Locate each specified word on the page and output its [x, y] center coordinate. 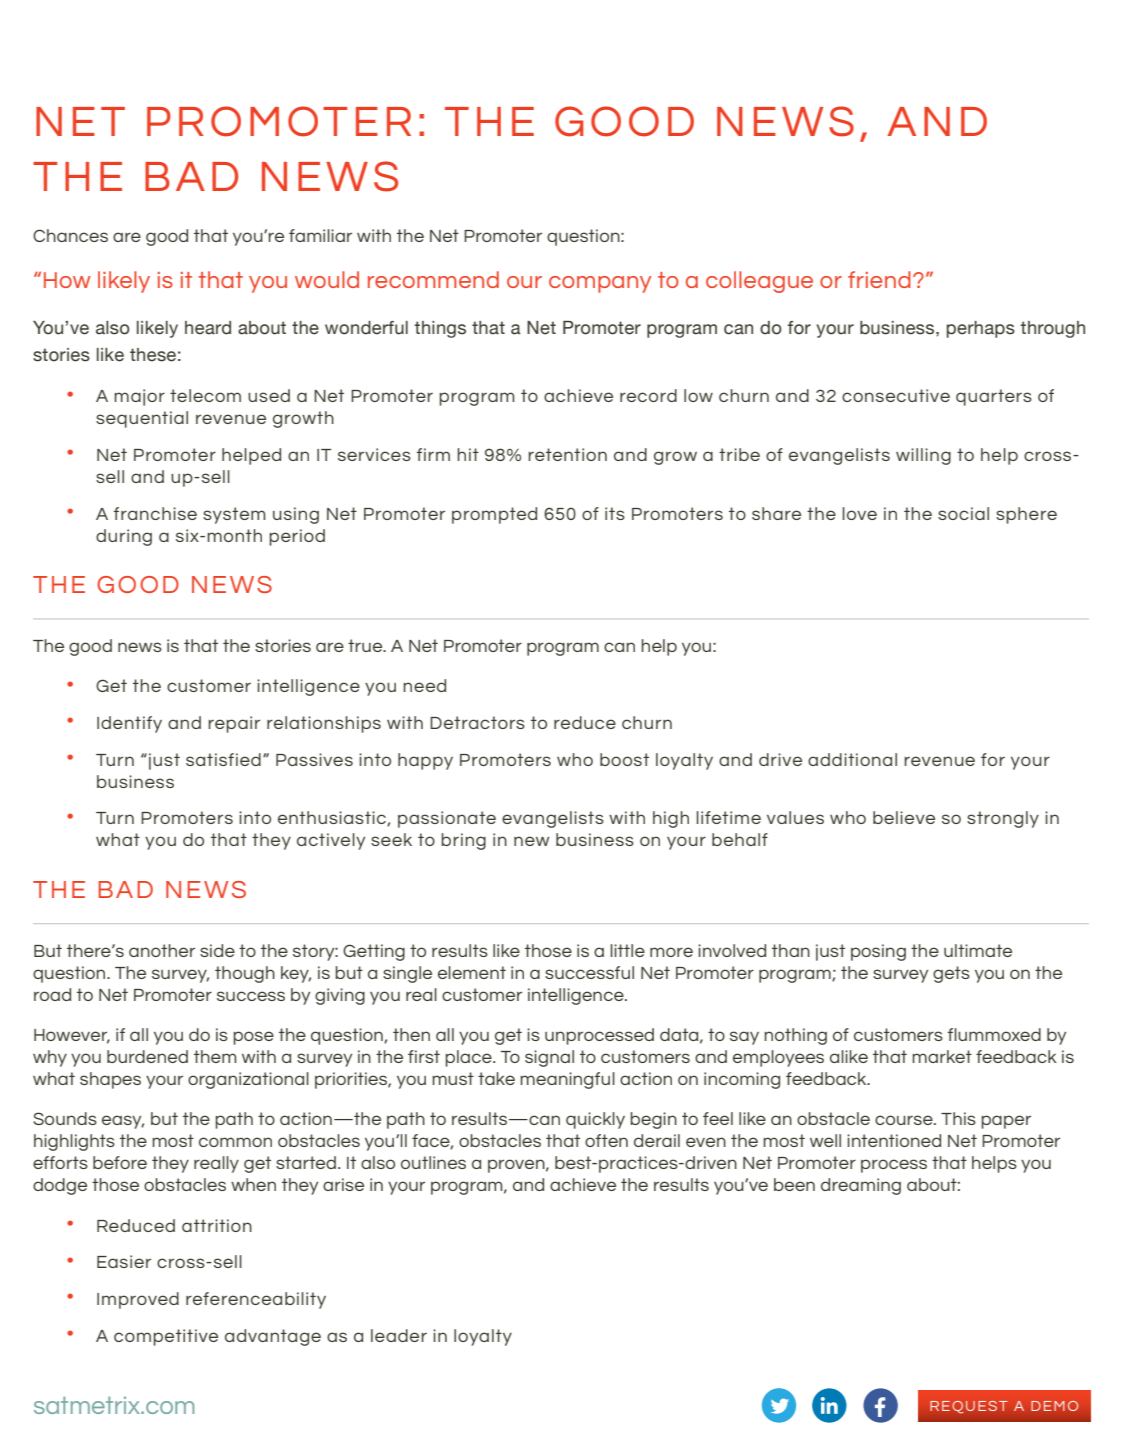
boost [624, 759]
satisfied [223, 759]
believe [904, 817]
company [600, 284]
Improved [138, 1300]
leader [399, 1335]
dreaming [861, 1186]
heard [208, 328]
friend [879, 279]
